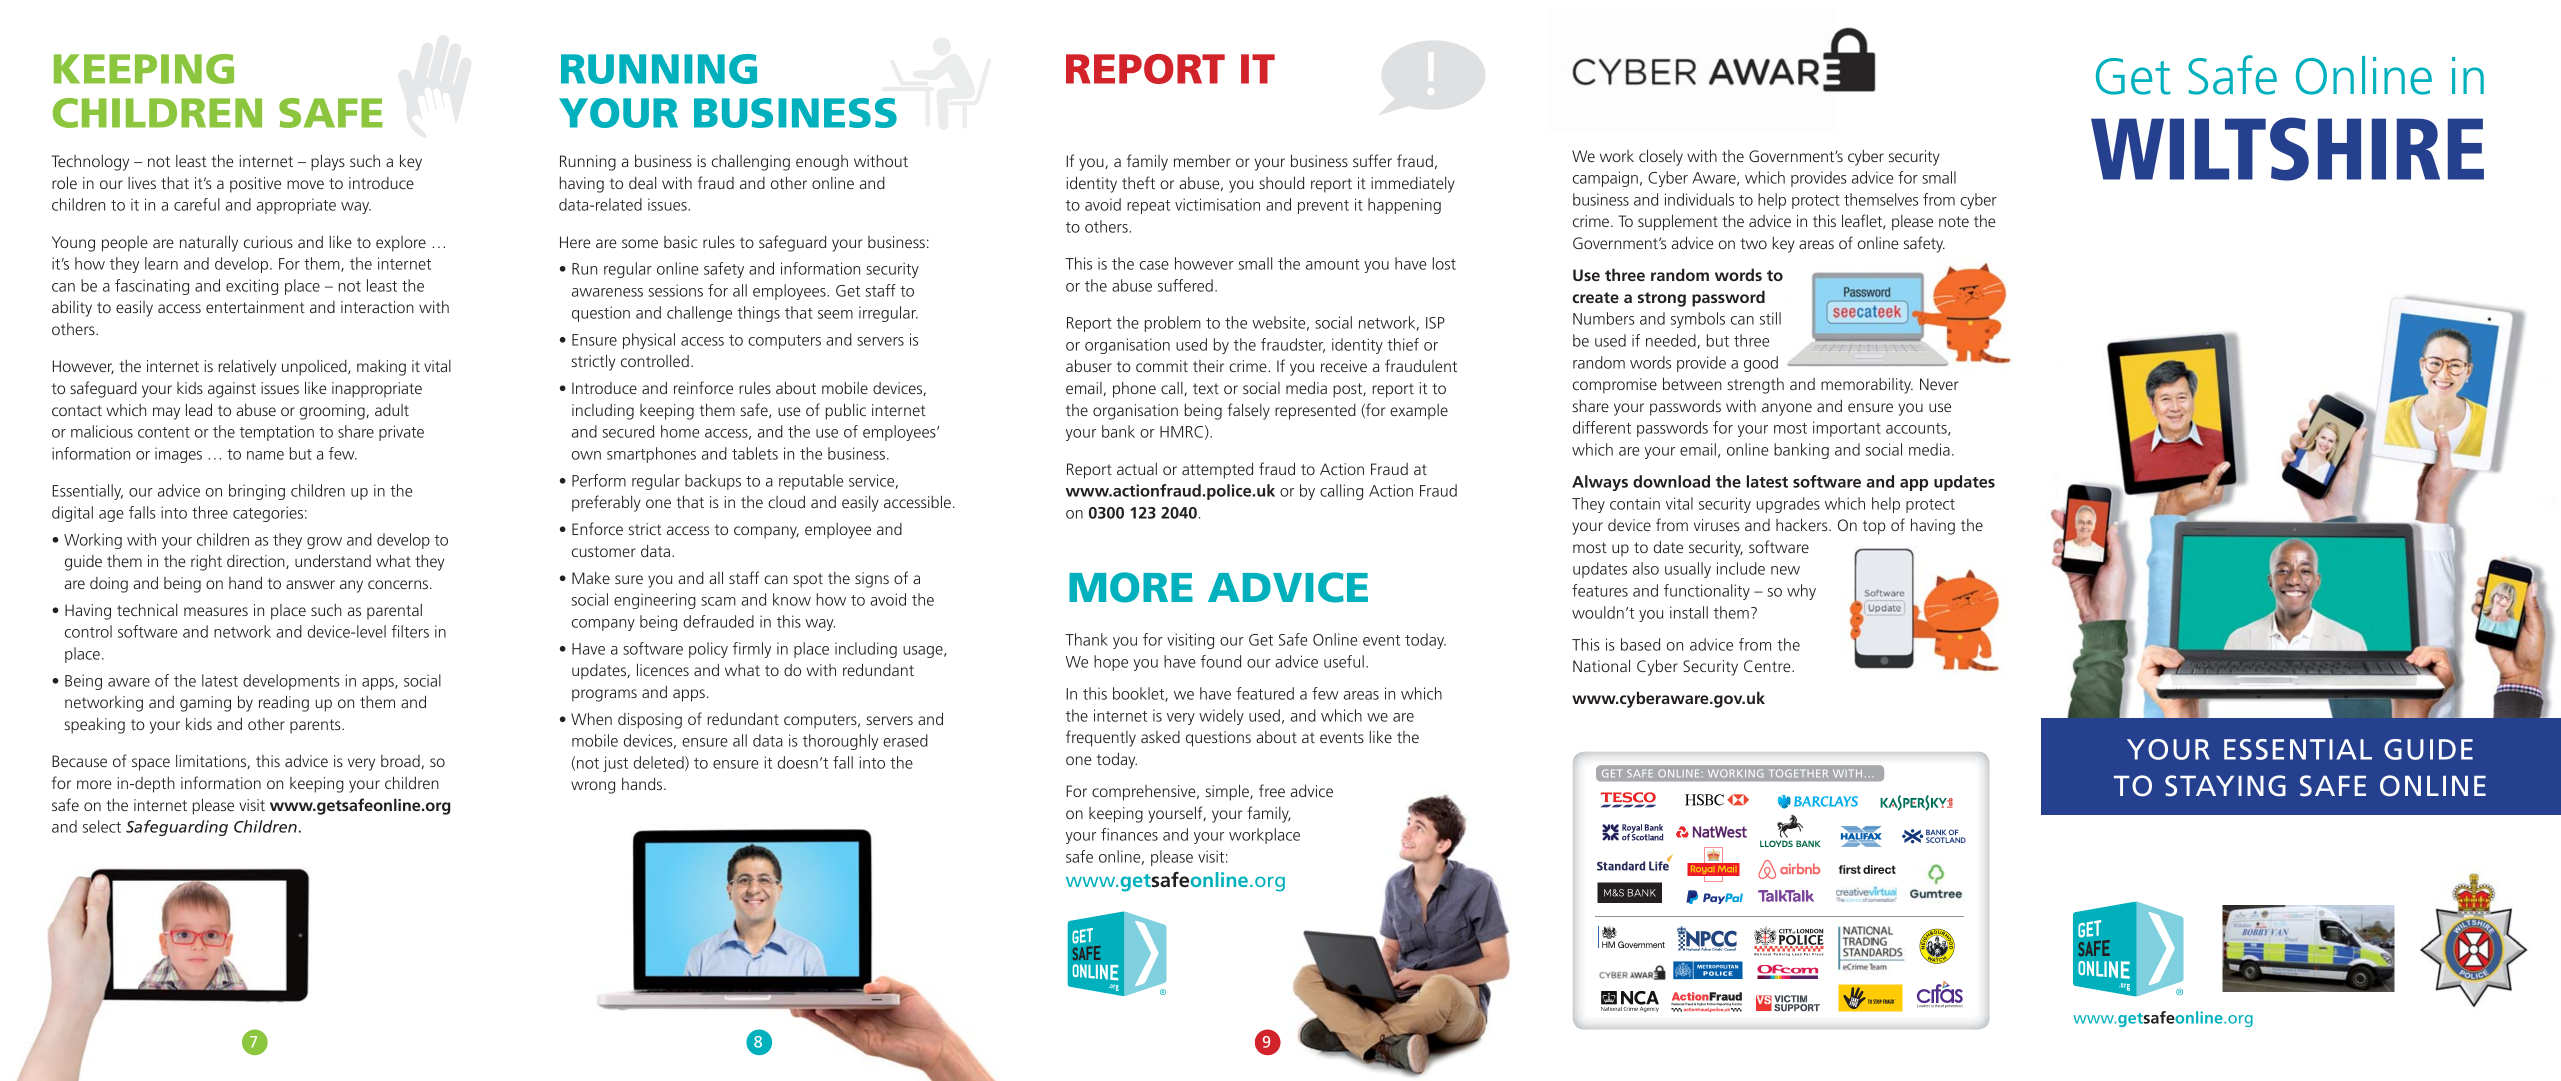  What do you see at coordinates (255, 307) in the screenshot?
I see `entertainment` at bounding box center [255, 307].
